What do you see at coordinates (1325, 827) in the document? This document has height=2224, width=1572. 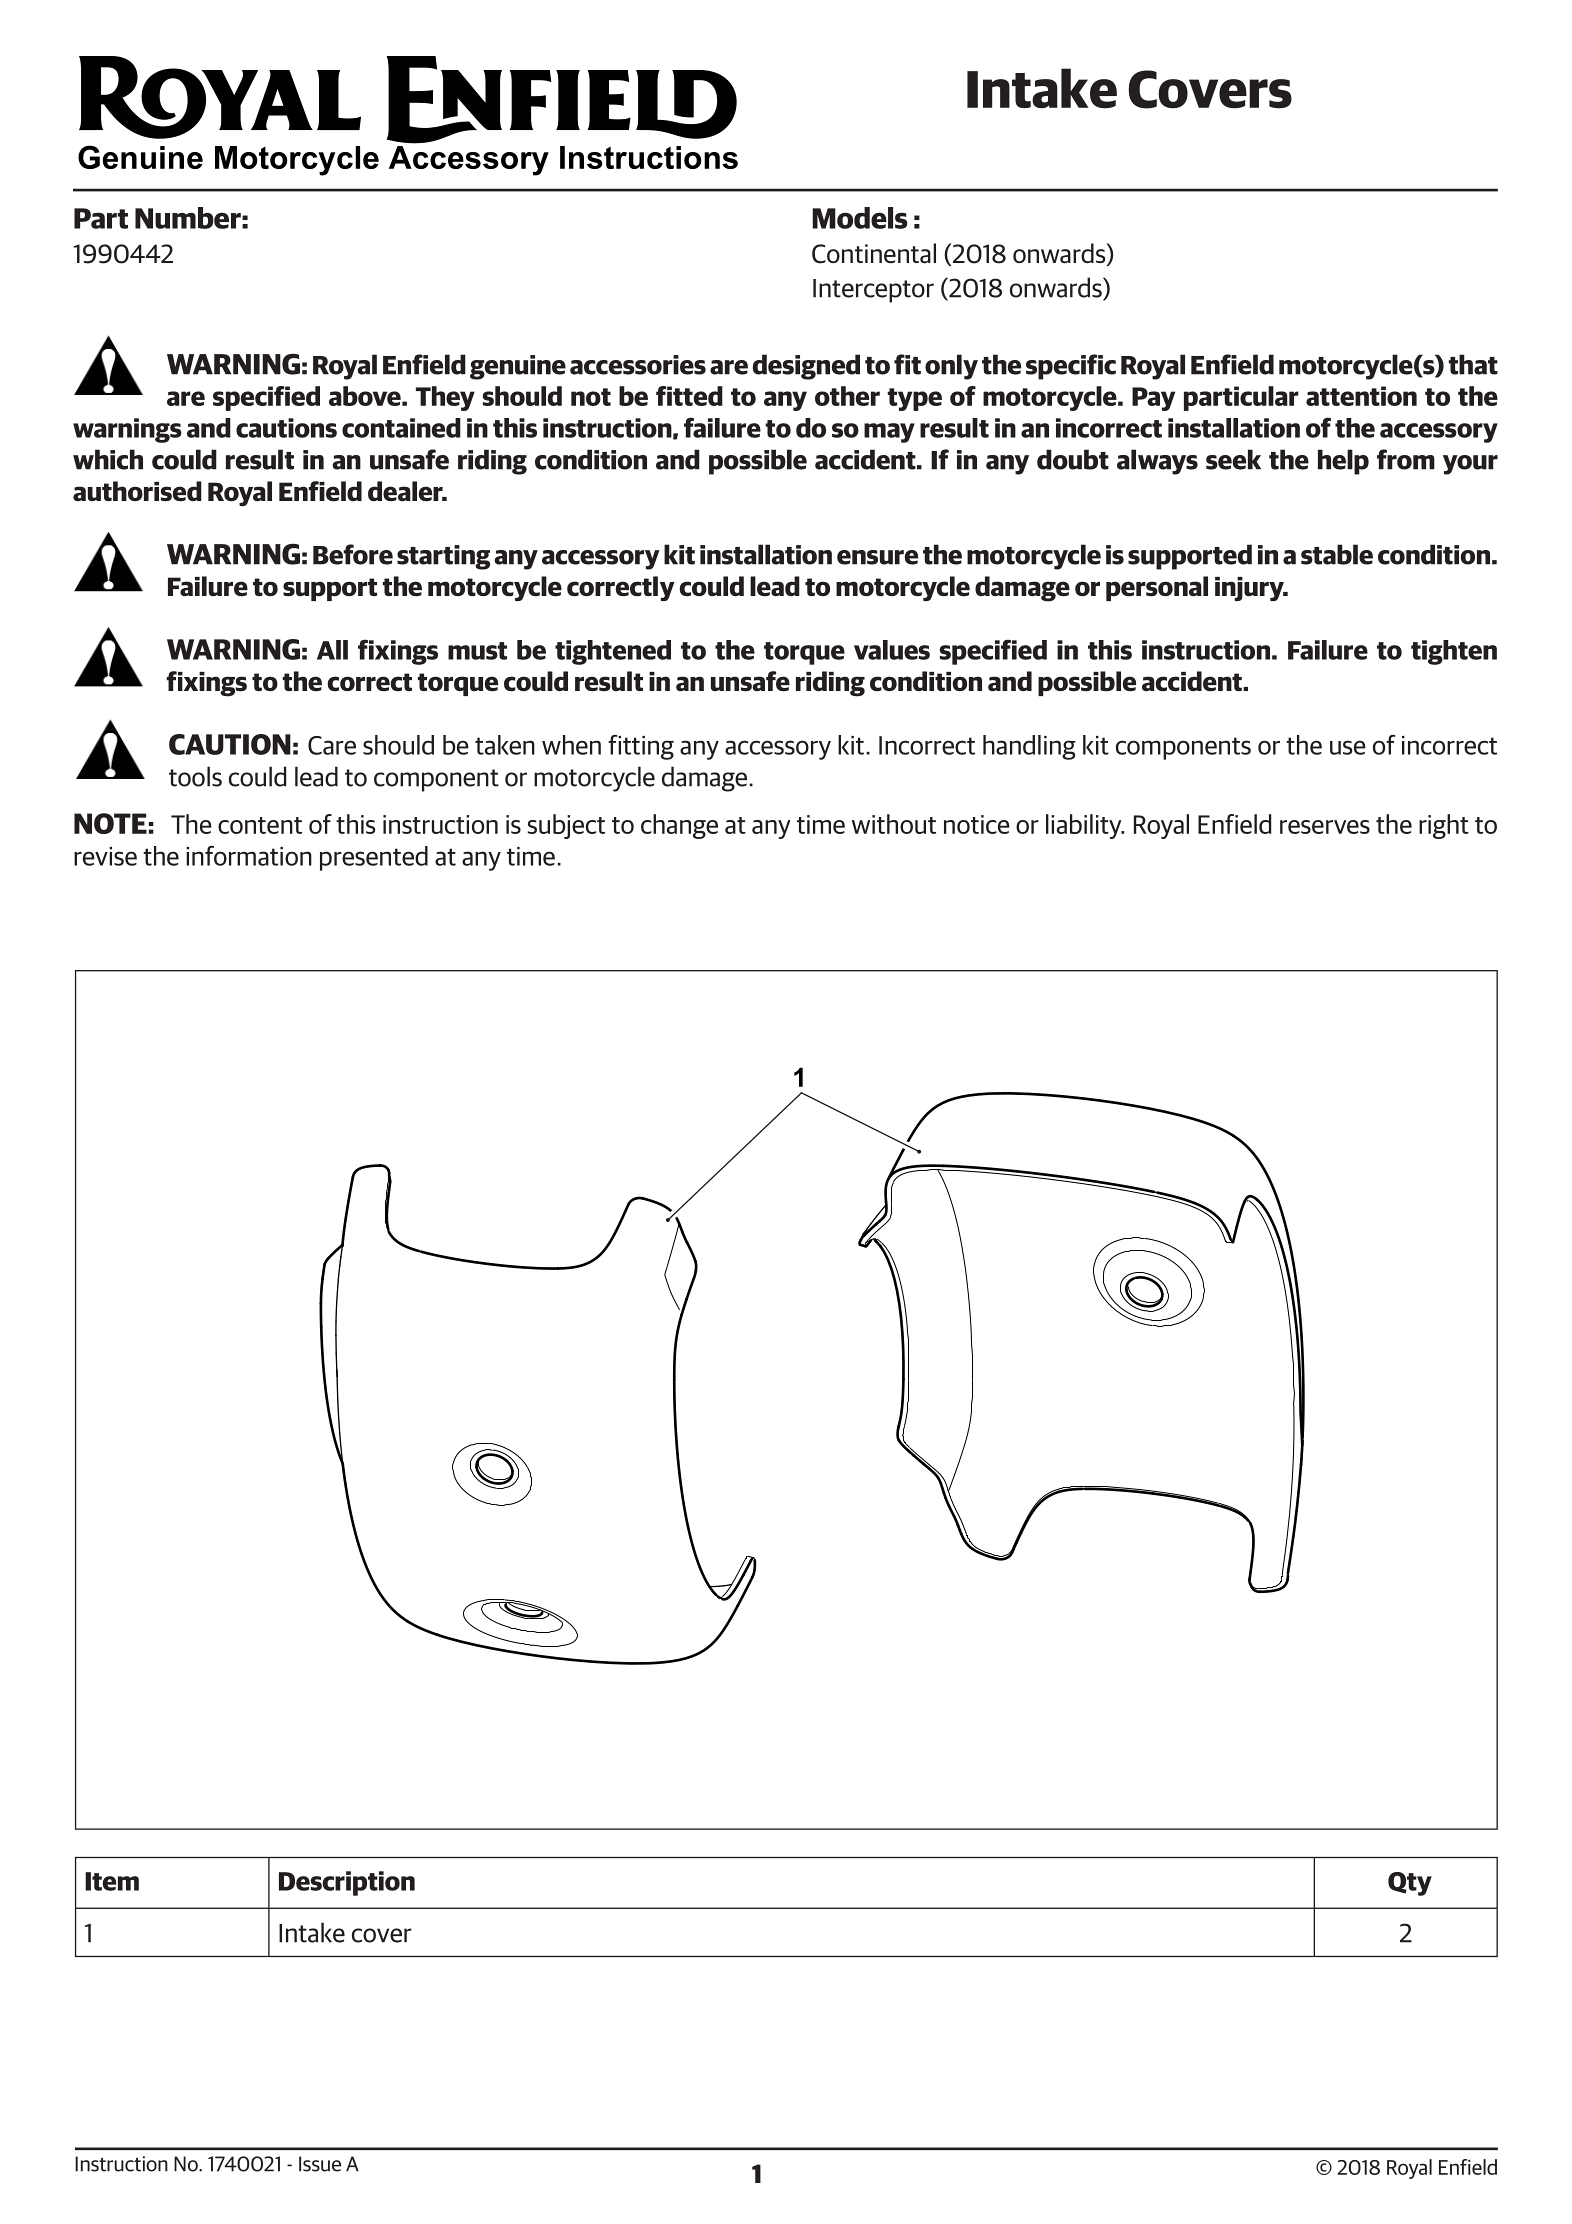 I see `reserves` at bounding box center [1325, 827].
